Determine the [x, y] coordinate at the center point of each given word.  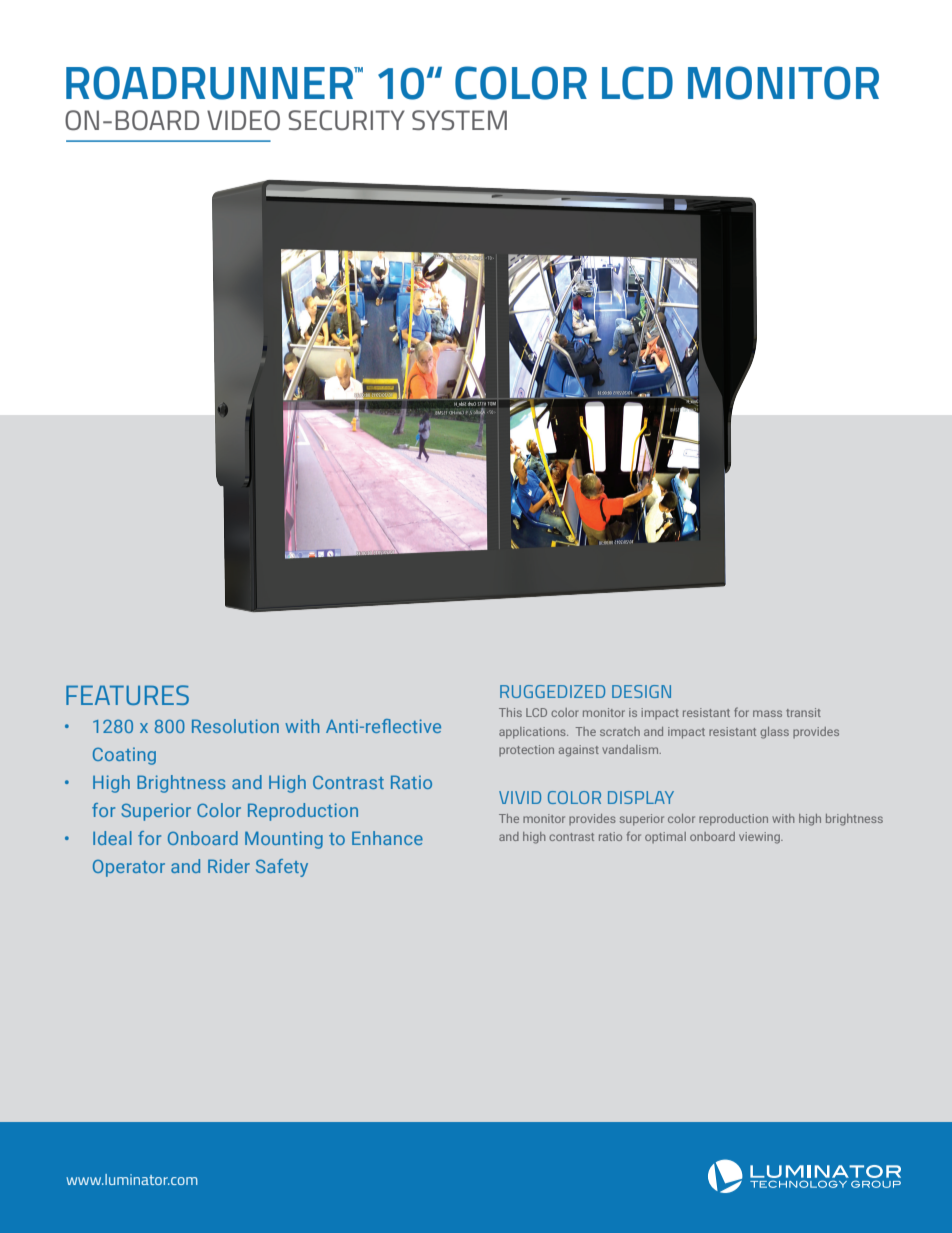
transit [803, 712]
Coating [124, 756]
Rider [229, 866]
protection [526, 750]
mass [767, 713]
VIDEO [243, 120]
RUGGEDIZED [552, 691]
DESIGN [641, 691]
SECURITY [346, 120]
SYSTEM [459, 120]
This [510, 712]
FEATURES [127, 695]
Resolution [235, 726]
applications [533, 733]
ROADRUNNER [211, 83]
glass [774, 733]
